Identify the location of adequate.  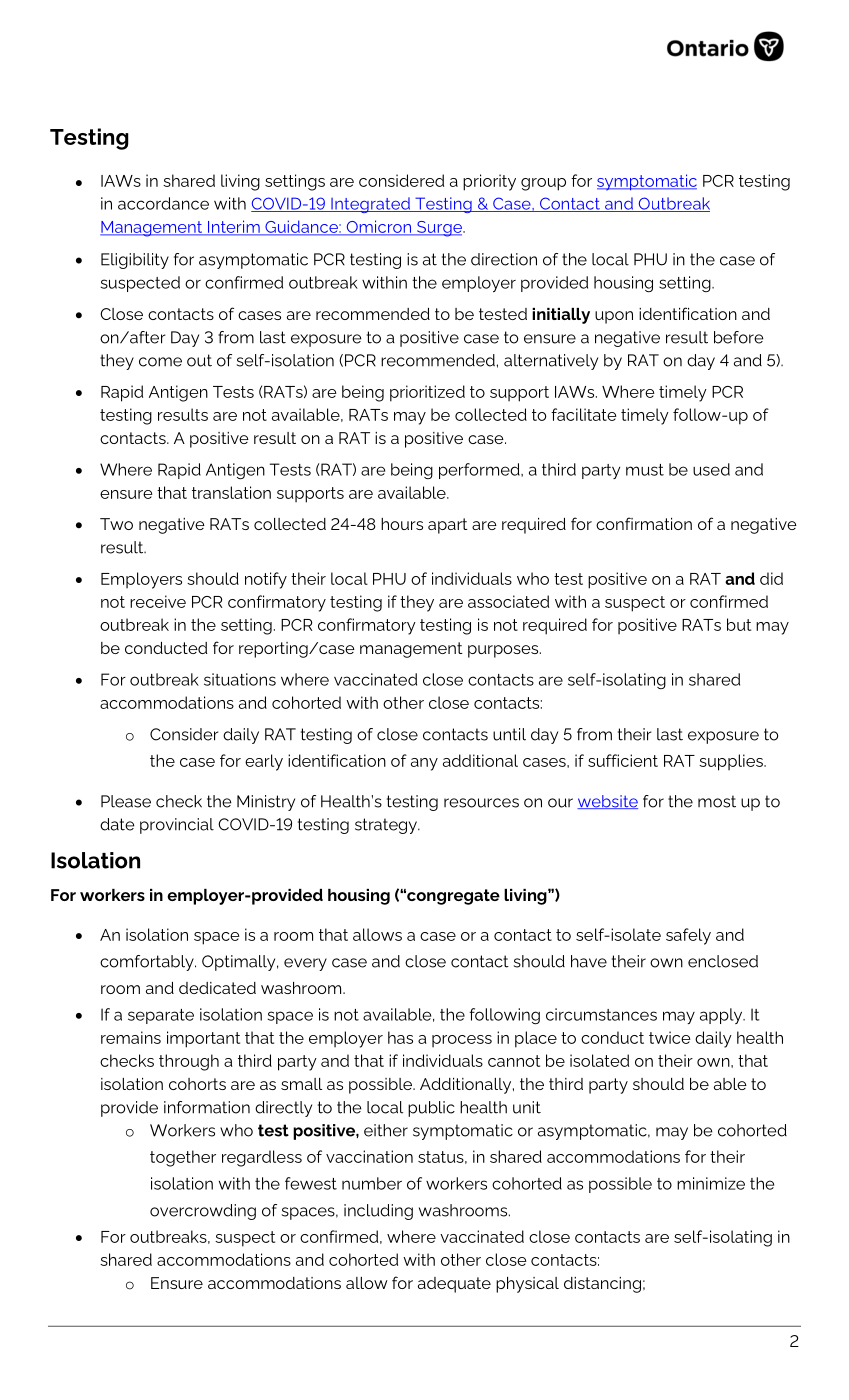
(454, 1285).
